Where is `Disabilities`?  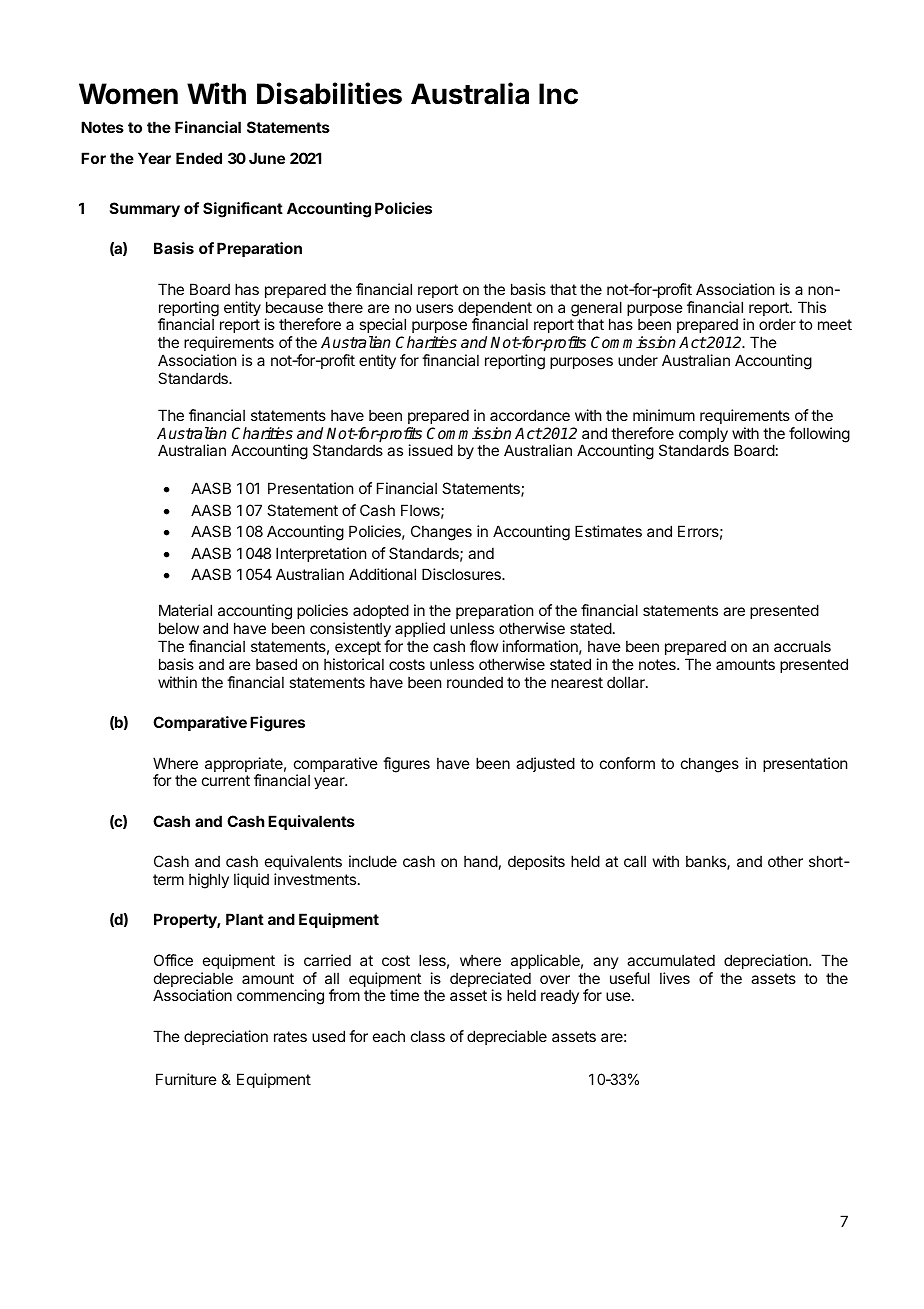
Disabilities is located at coordinates (329, 93).
